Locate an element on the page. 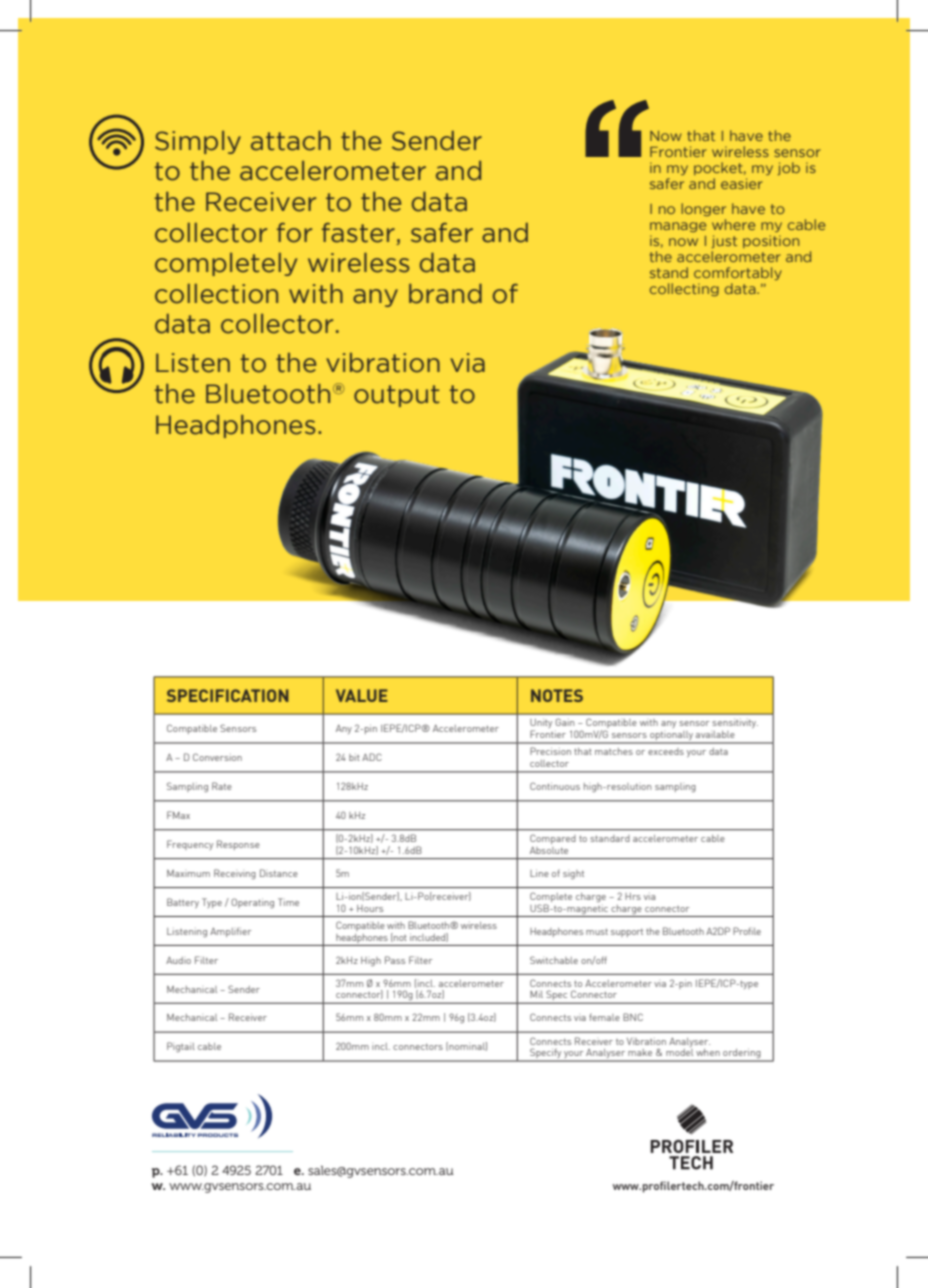  NOTES is located at coordinates (557, 695).
